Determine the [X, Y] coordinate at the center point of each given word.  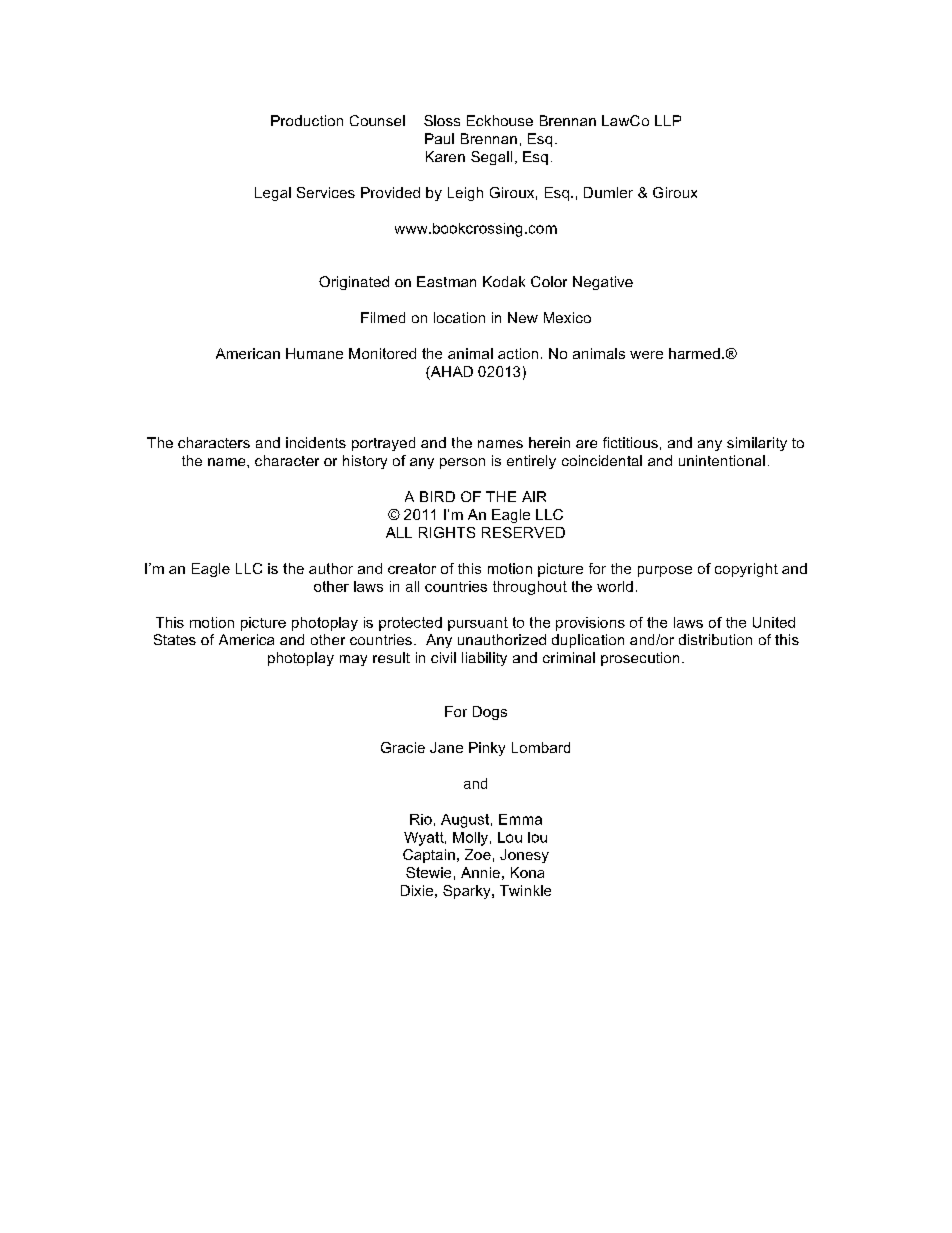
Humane [314, 353]
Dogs [490, 713]
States [175, 639]
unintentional [722, 460]
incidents [316, 442]
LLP [668, 120]
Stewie [428, 872]
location [459, 317]
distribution [715, 639]
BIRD [437, 496]
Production [307, 120]
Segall [491, 158]
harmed [694, 353]
